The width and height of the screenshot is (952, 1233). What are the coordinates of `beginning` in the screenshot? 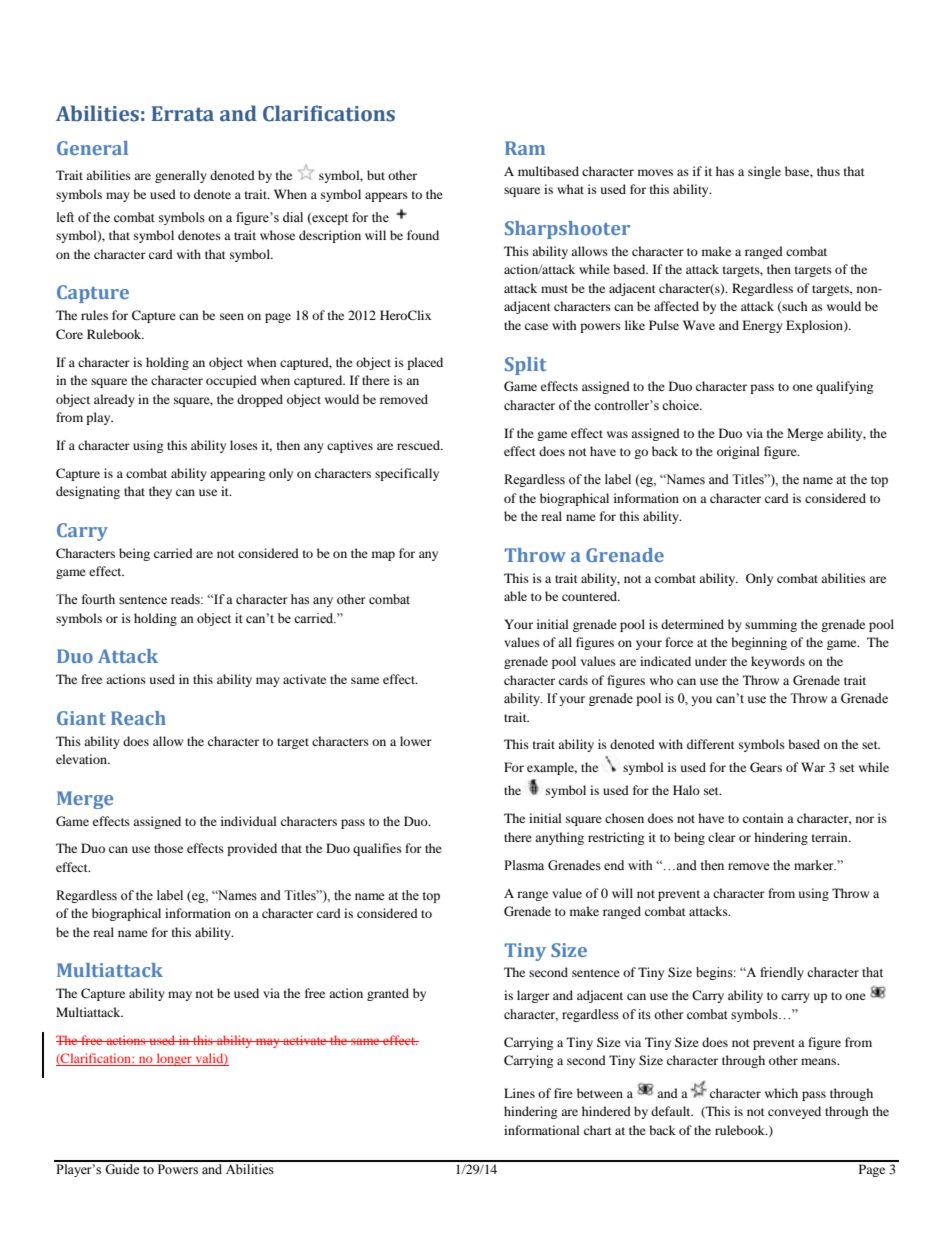 It's located at (759, 643).
